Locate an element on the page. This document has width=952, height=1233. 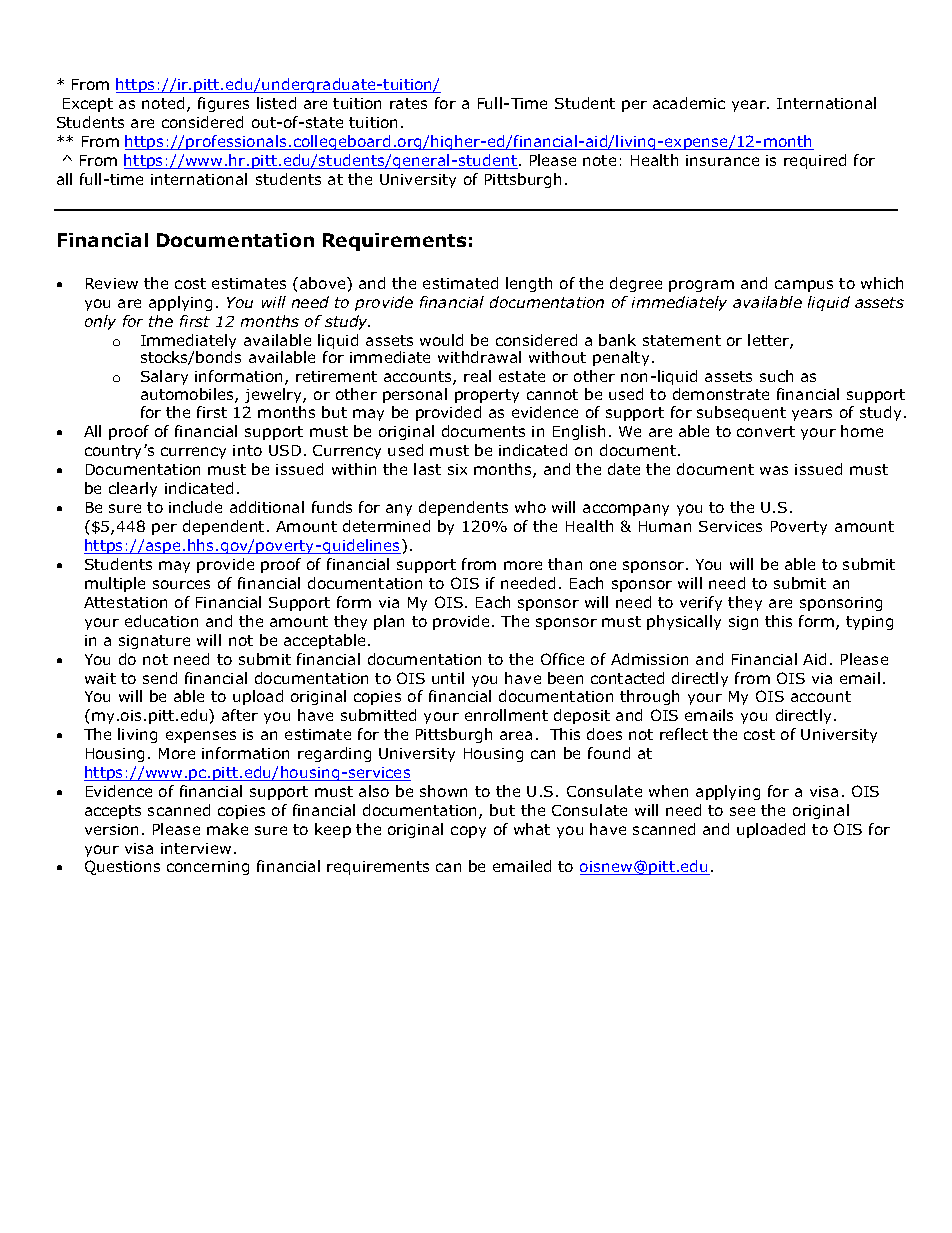
enrollment is located at coordinates (506, 715).
